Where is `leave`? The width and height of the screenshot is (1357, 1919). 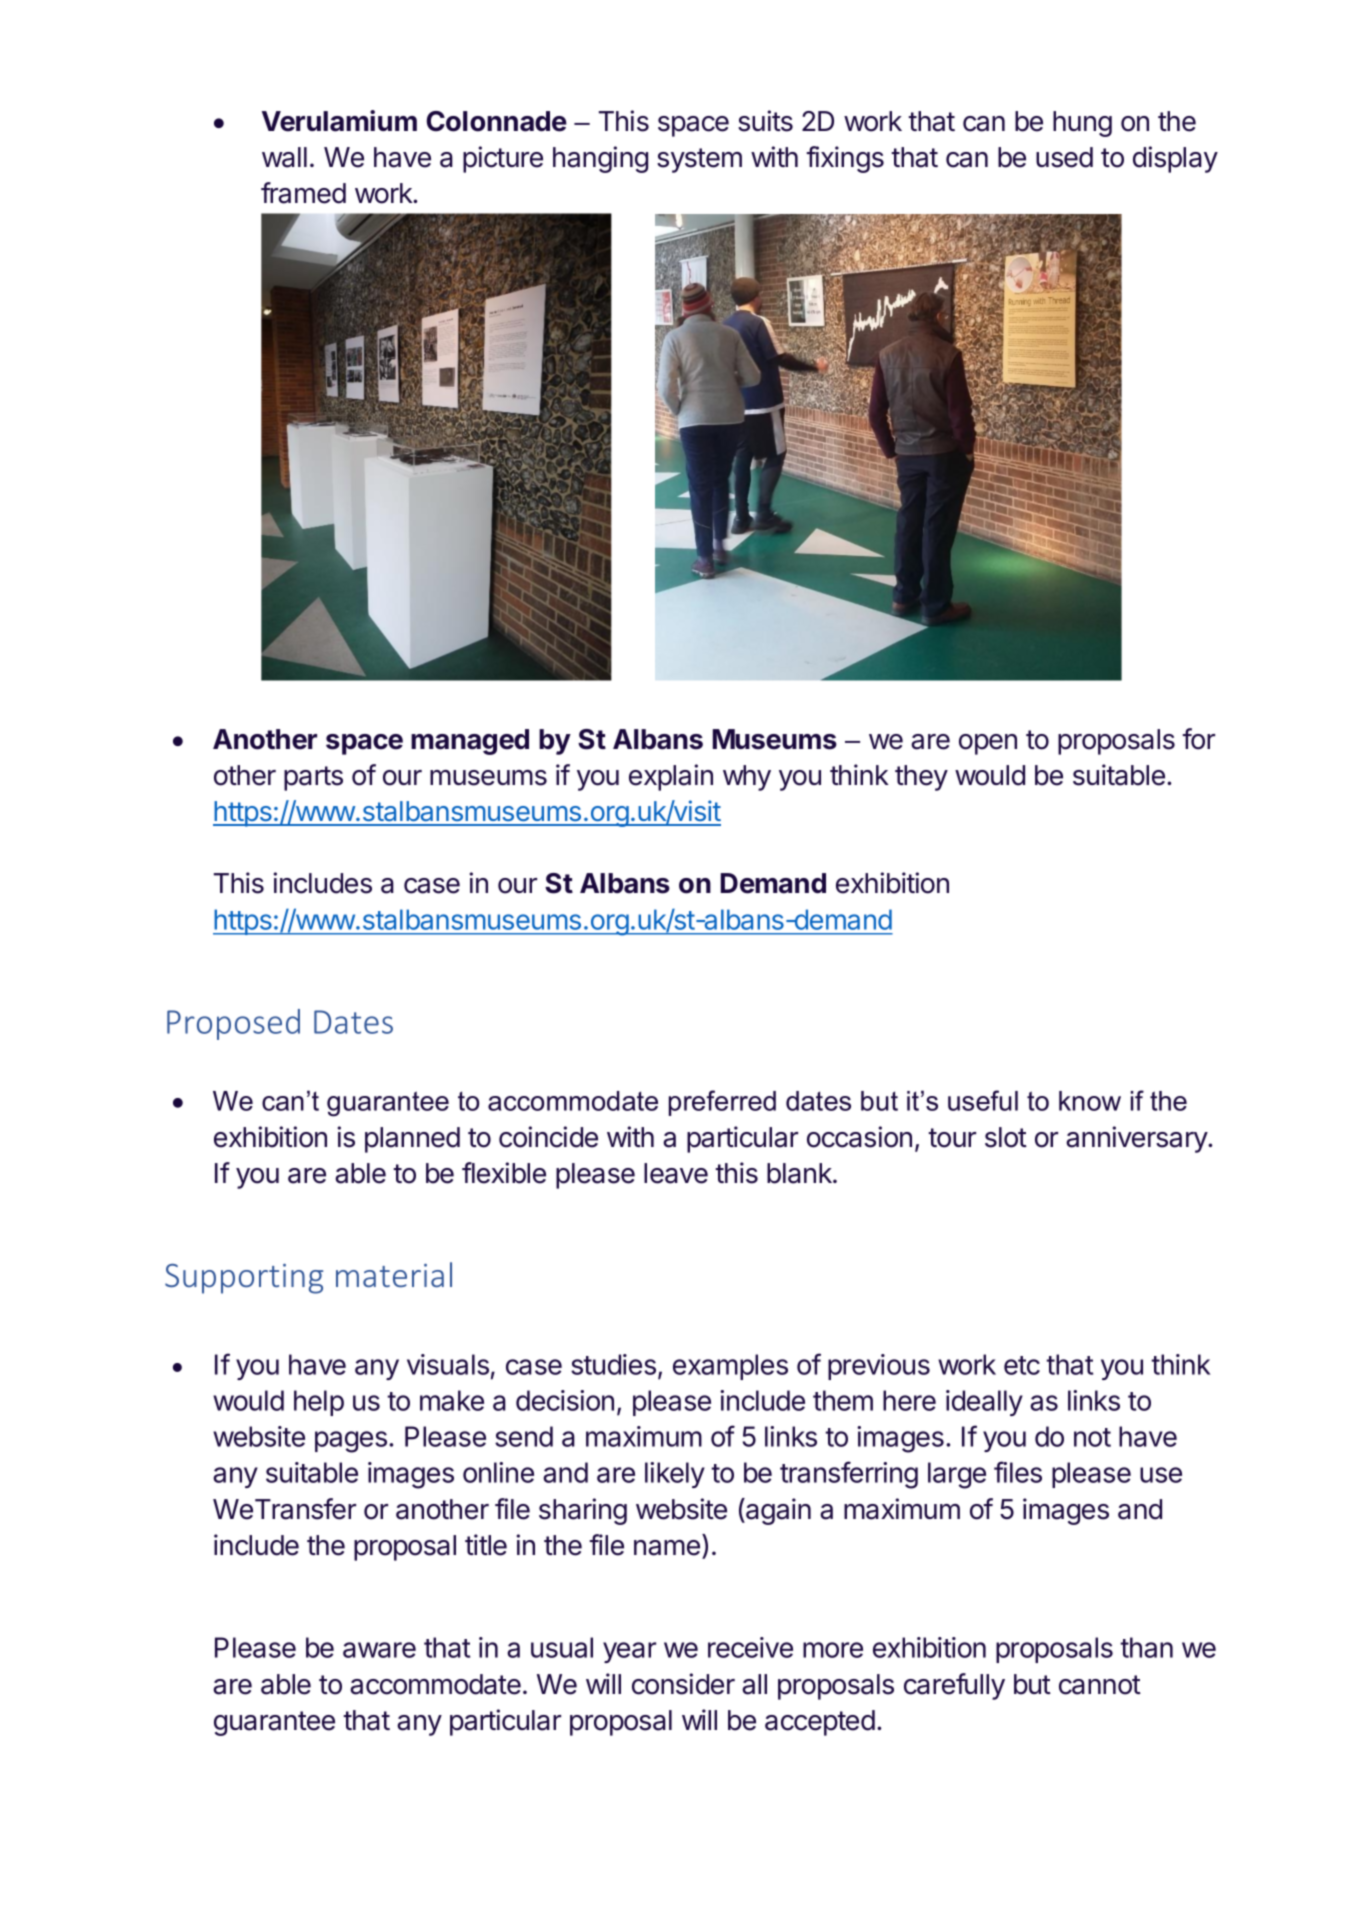
leave is located at coordinates (676, 1173).
